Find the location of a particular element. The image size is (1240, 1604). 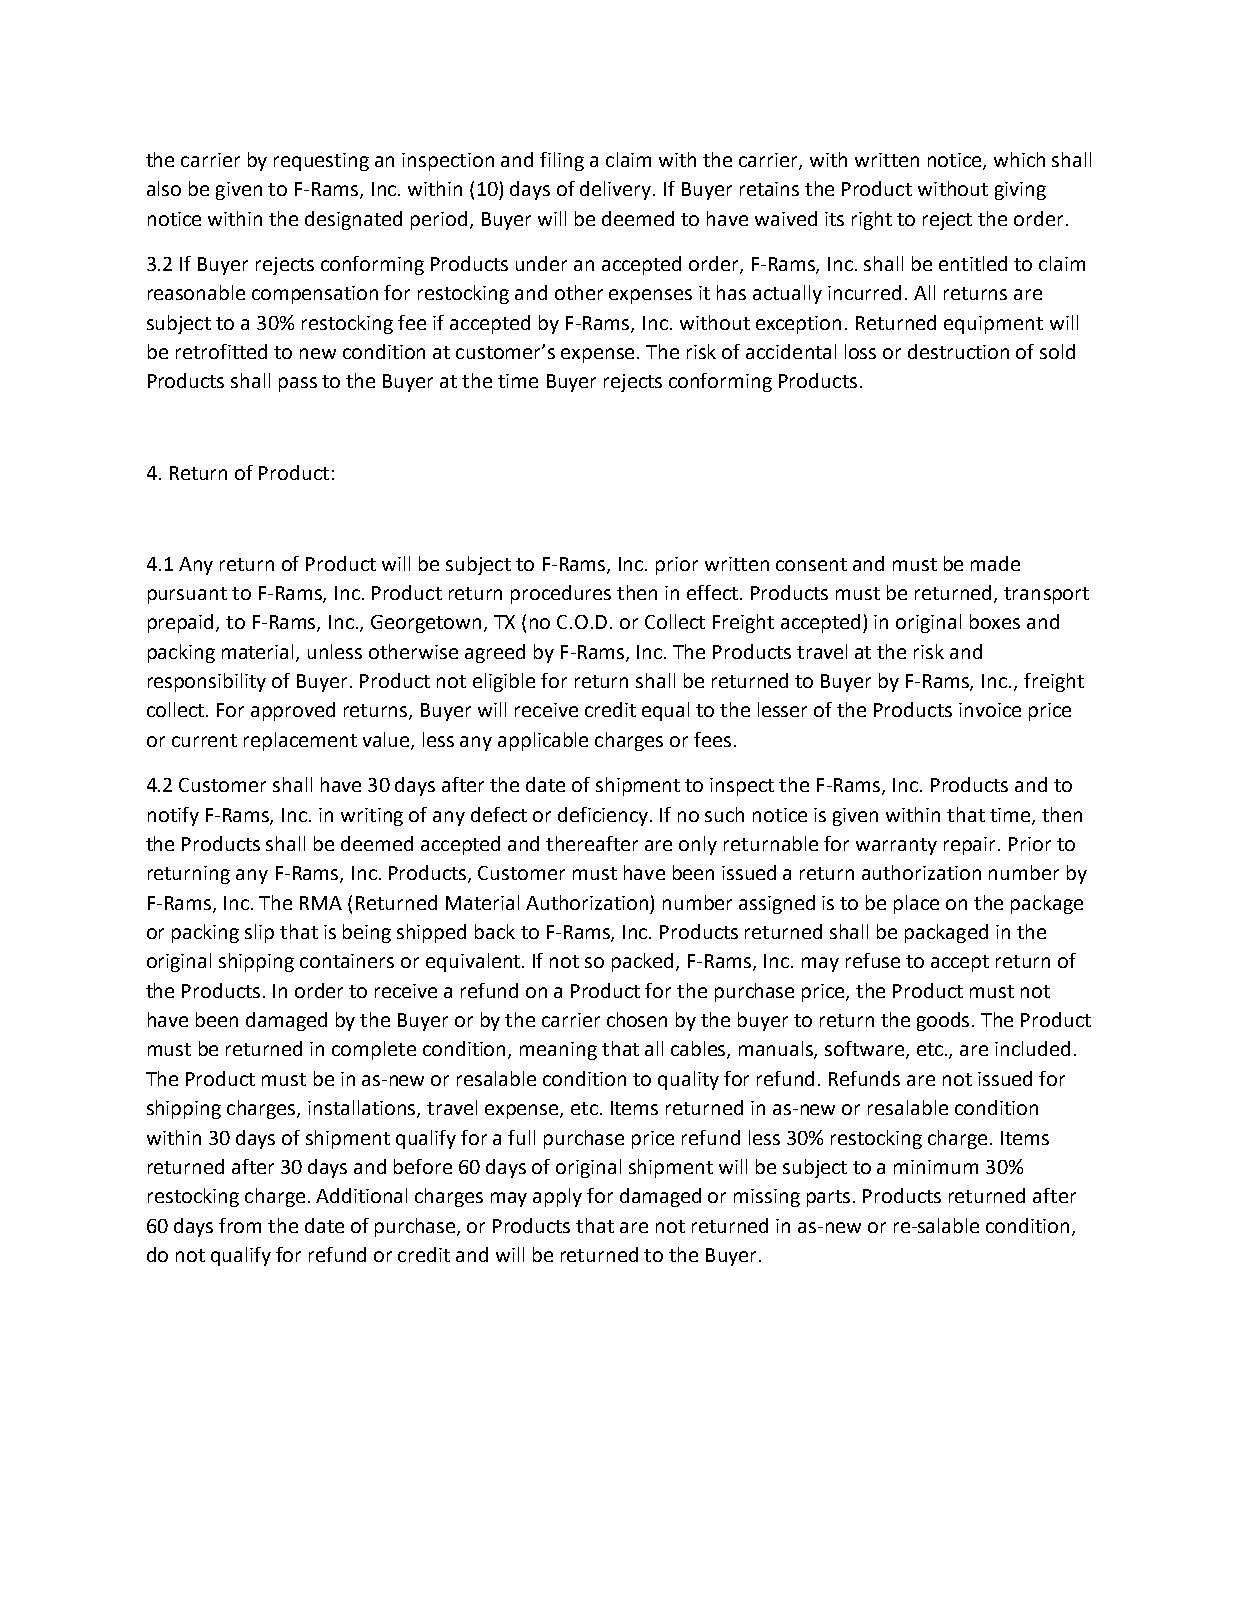

deficiency is located at coordinates (604, 816).
